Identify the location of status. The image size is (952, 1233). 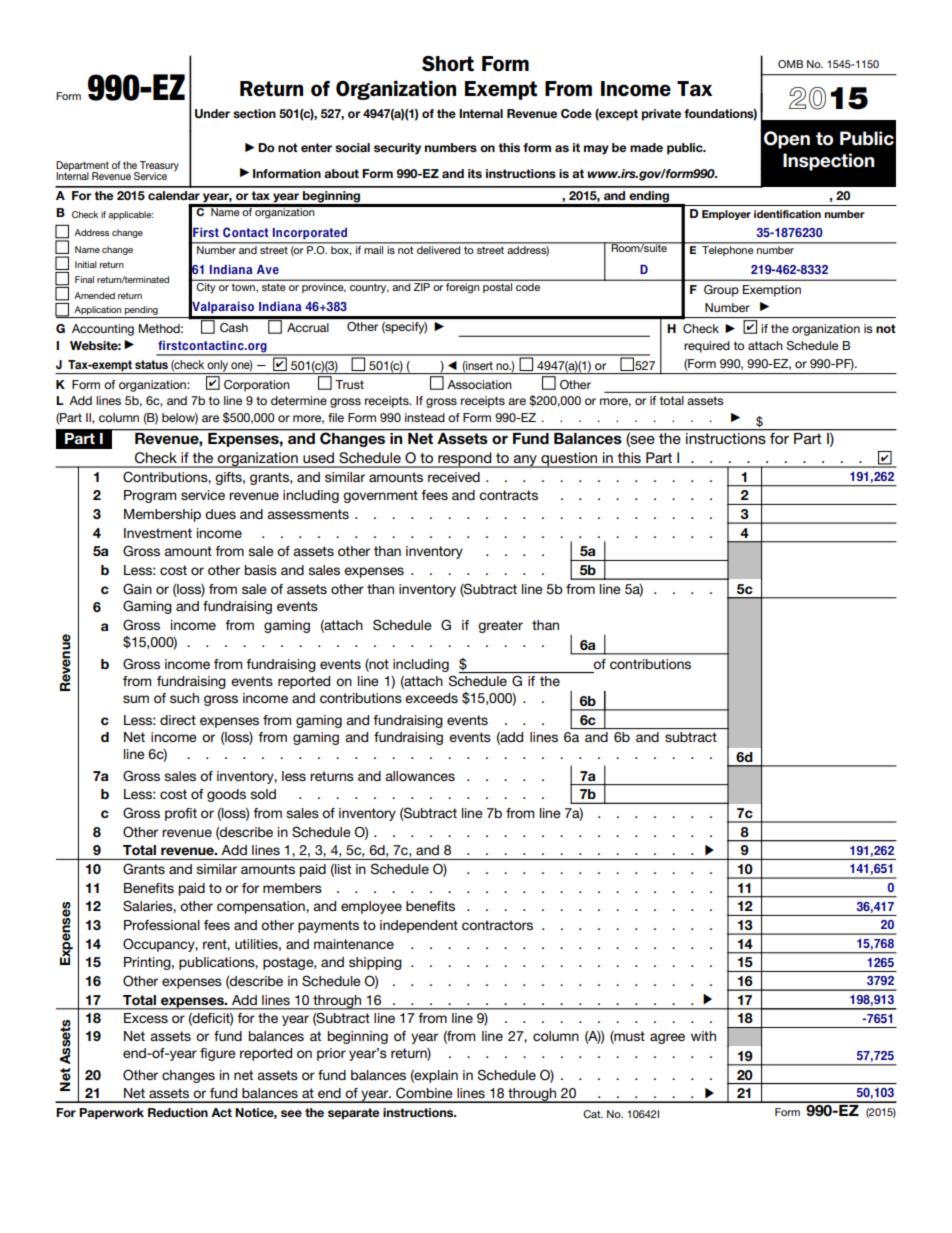
(151, 364).
